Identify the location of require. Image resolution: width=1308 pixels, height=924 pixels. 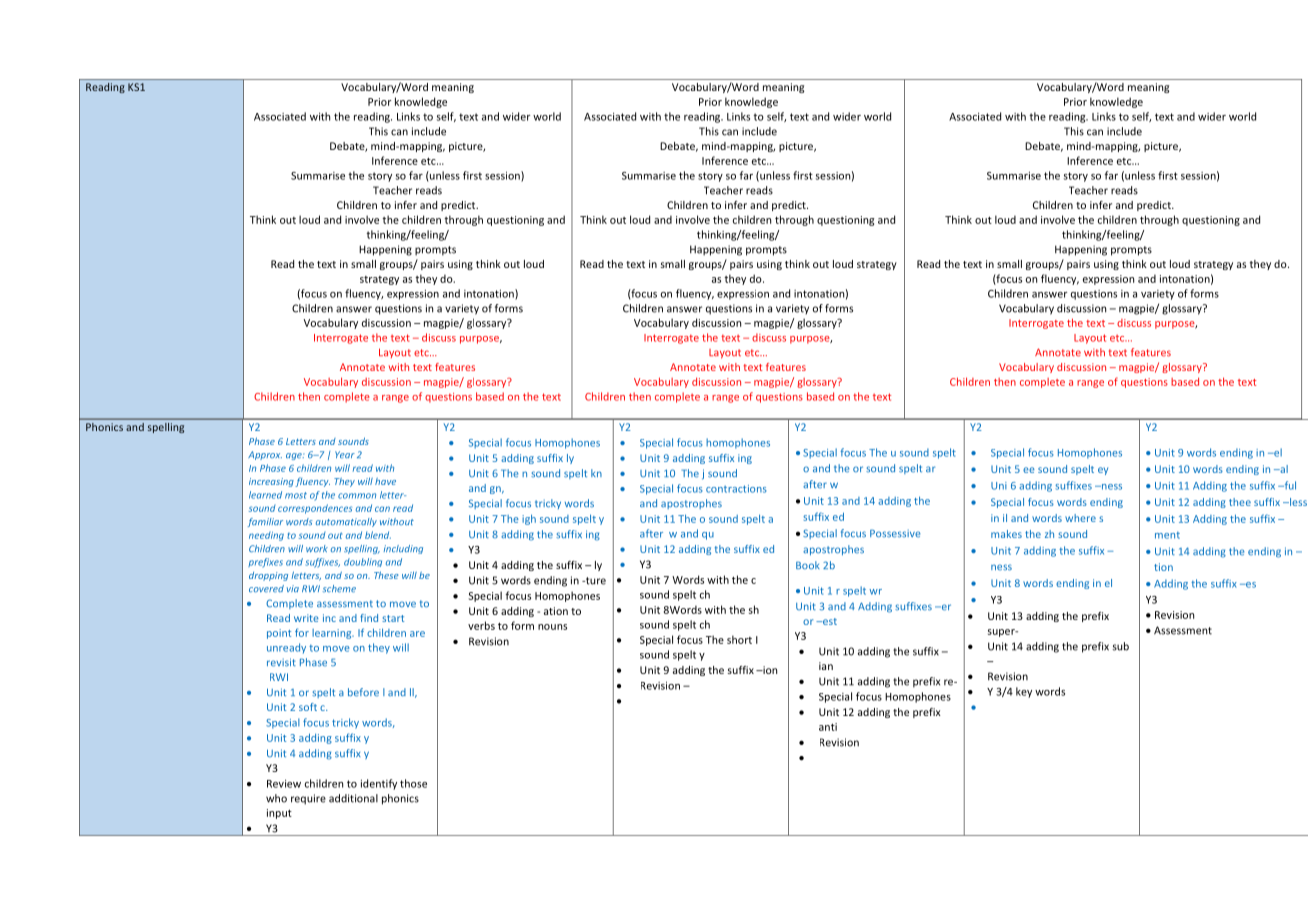
(308, 799).
